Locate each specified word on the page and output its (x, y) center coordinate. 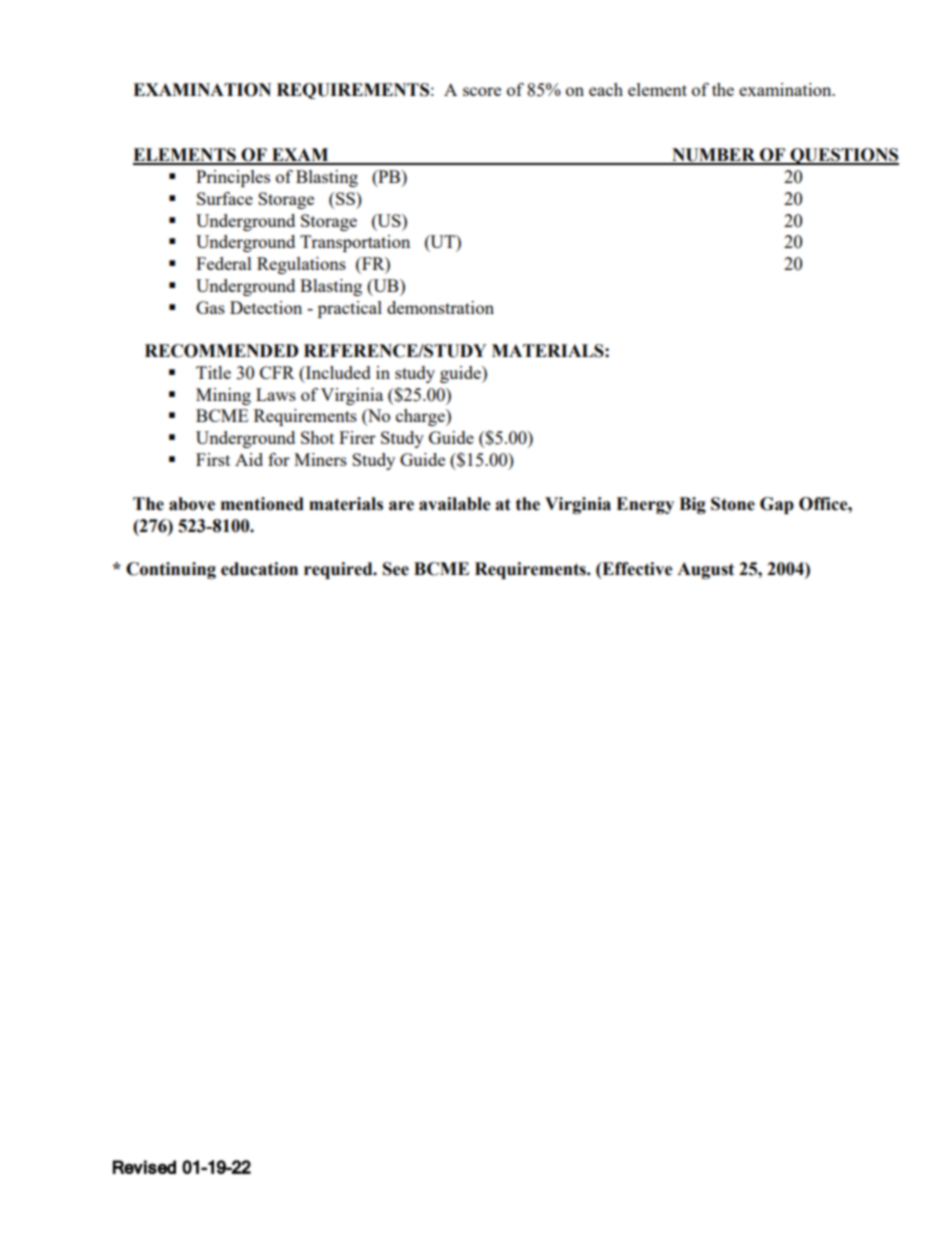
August (705, 570)
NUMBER (713, 156)
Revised (144, 1167)
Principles (233, 178)
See (396, 569)
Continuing (171, 570)
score (482, 91)
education (259, 569)
